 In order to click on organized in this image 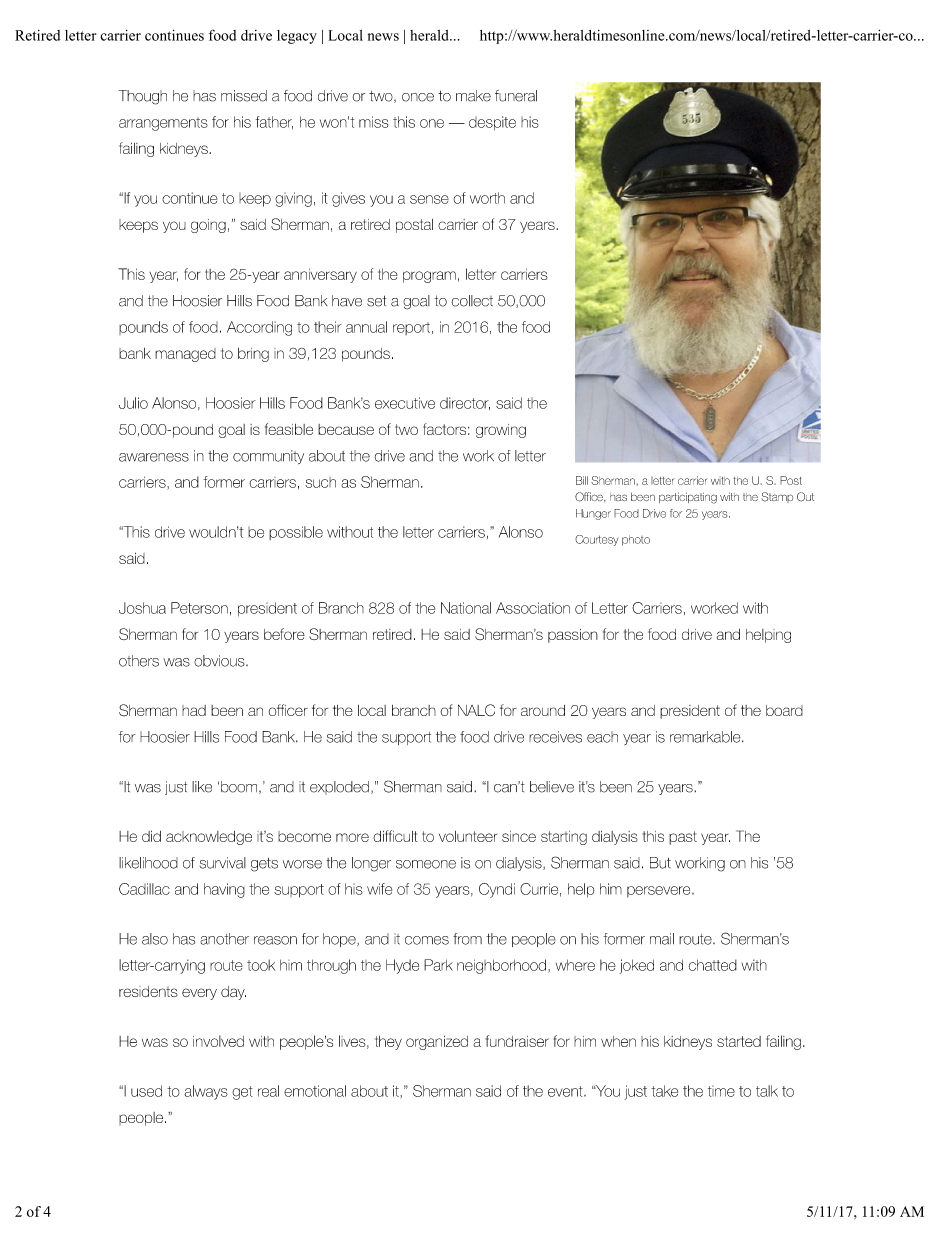, I will do `click(437, 1043)`.
